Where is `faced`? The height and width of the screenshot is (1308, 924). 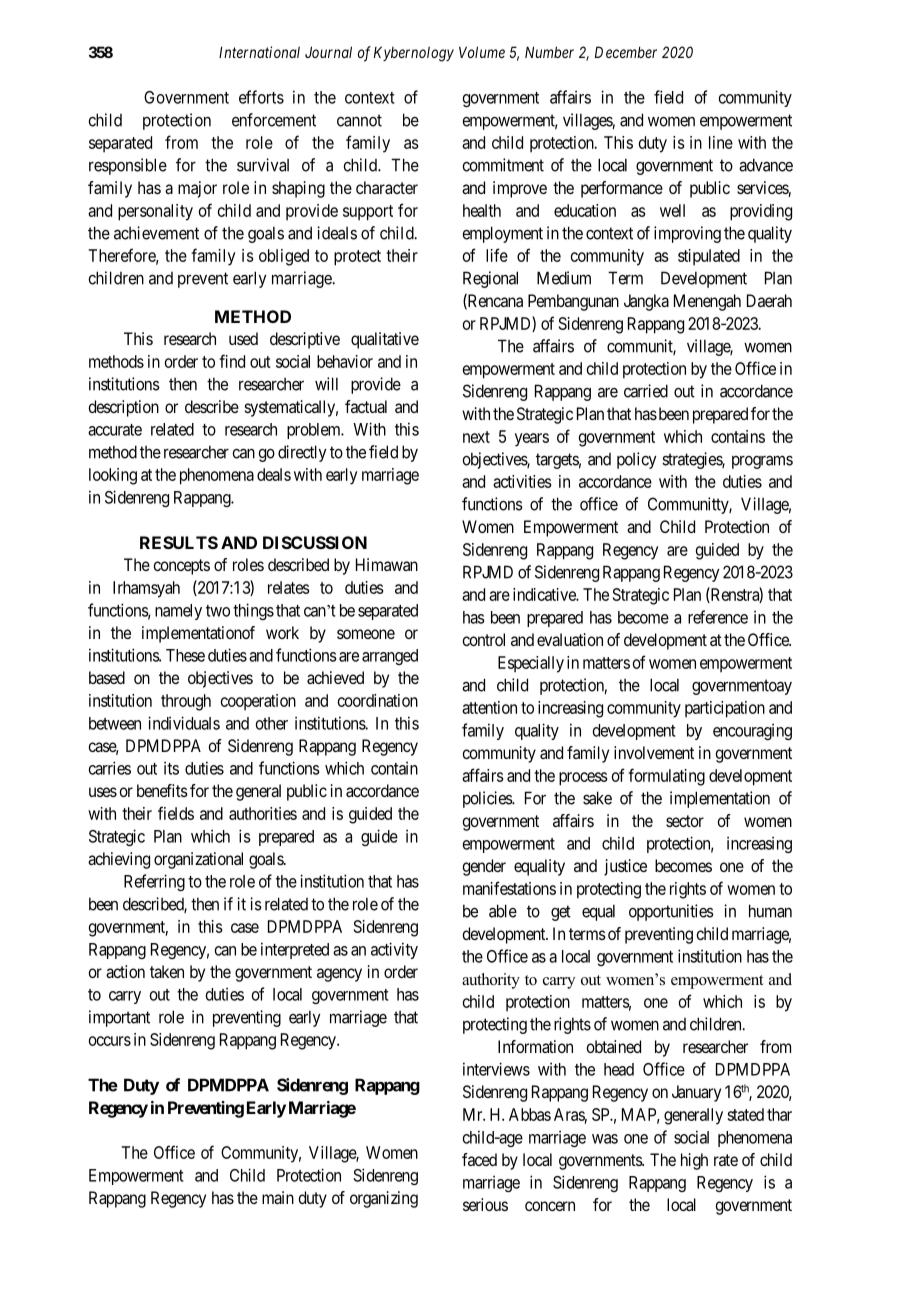
faced is located at coordinates (479, 1159).
